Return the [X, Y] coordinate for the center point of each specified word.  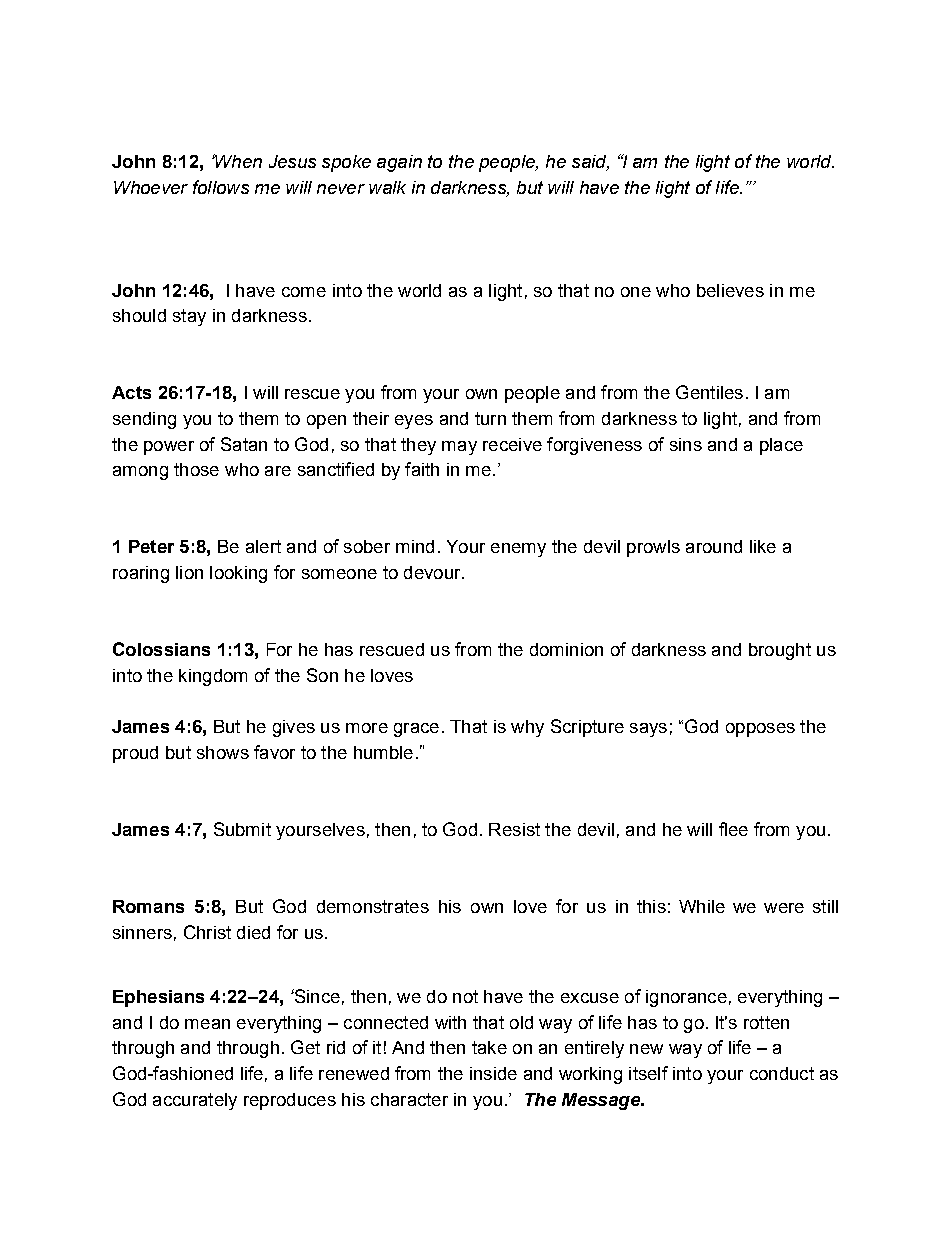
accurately [195, 1101]
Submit [242, 829]
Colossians [161, 649]
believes [730, 290]
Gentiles [709, 392]
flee [733, 829]
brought [780, 651]
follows [221, 187]
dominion [566, 649]
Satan [244, 444]
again [399, 163]
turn [490, 418]
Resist [514, 829]
